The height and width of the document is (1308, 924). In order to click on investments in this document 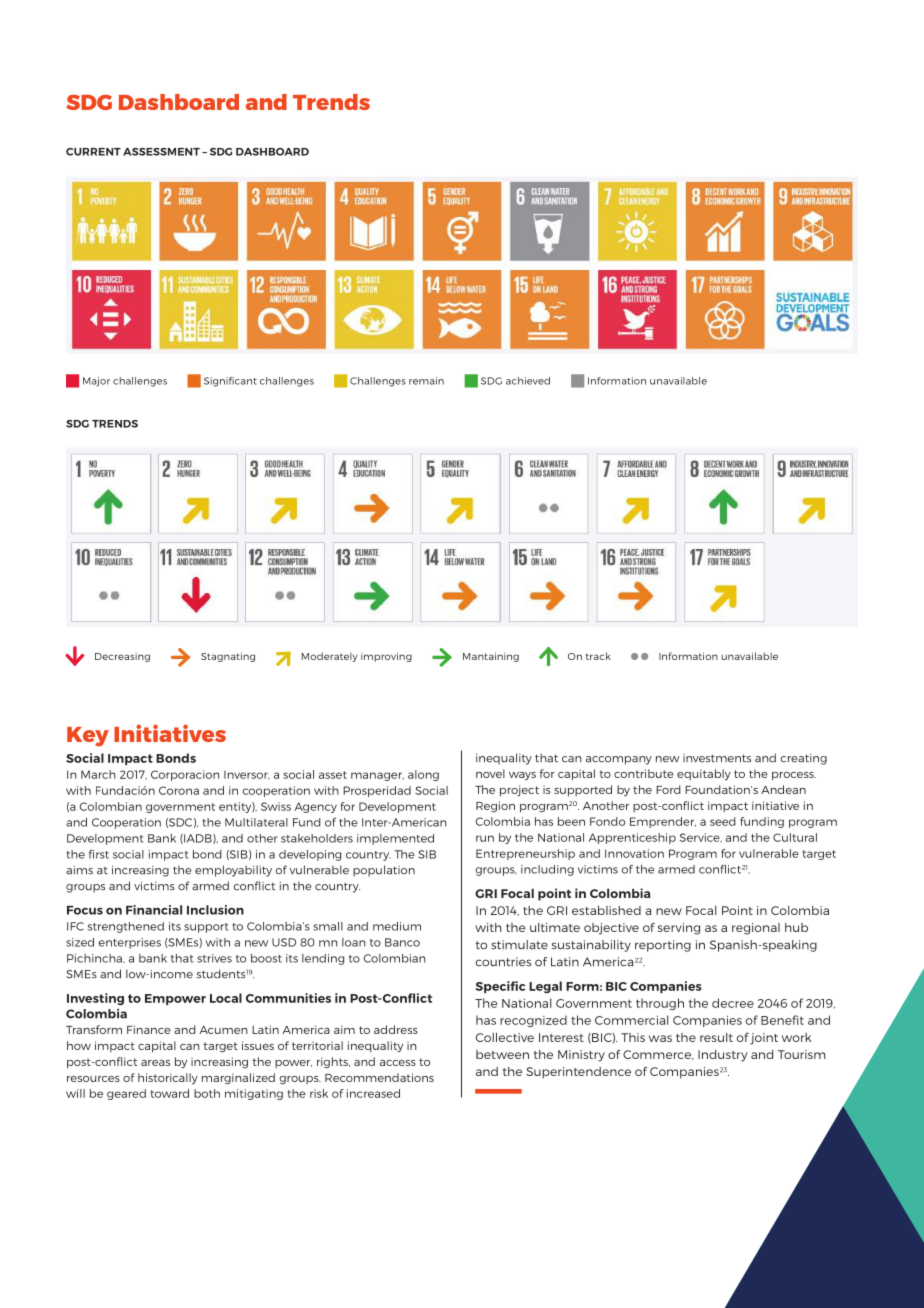, I will do `click(717, 758)`.
